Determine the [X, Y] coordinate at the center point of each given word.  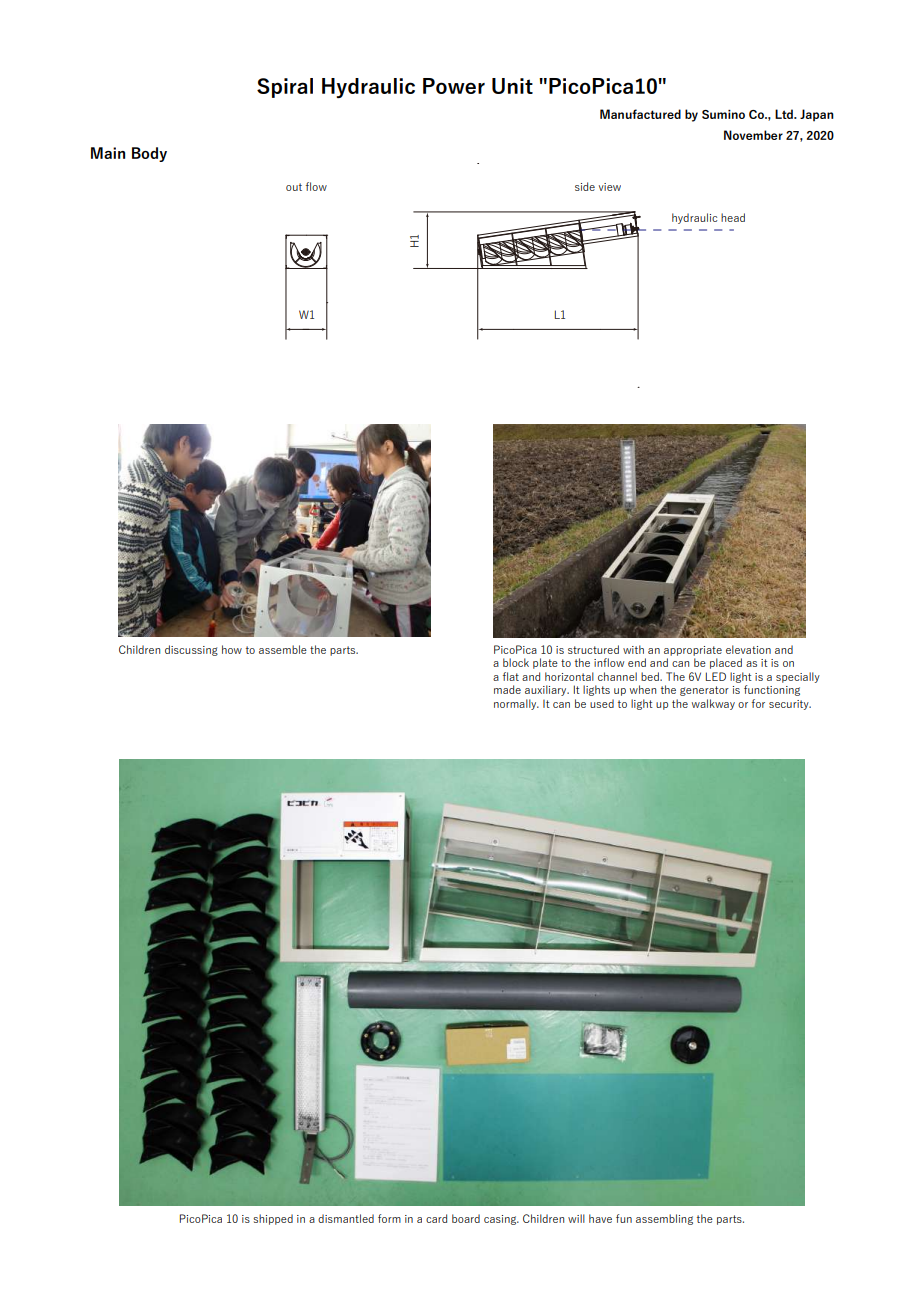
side [585, 186]
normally [516, 704]
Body [149, 154]
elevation [748, 649]
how [232, 649]
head [733, 217]
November [753, 135]
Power [454, 86]
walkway [713, 704]
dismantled [346, 1218]
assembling [664, 1219]
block [516, 662]
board [466, 1218]
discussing [191, 650]
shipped [273, 1219]
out [294, 187]
